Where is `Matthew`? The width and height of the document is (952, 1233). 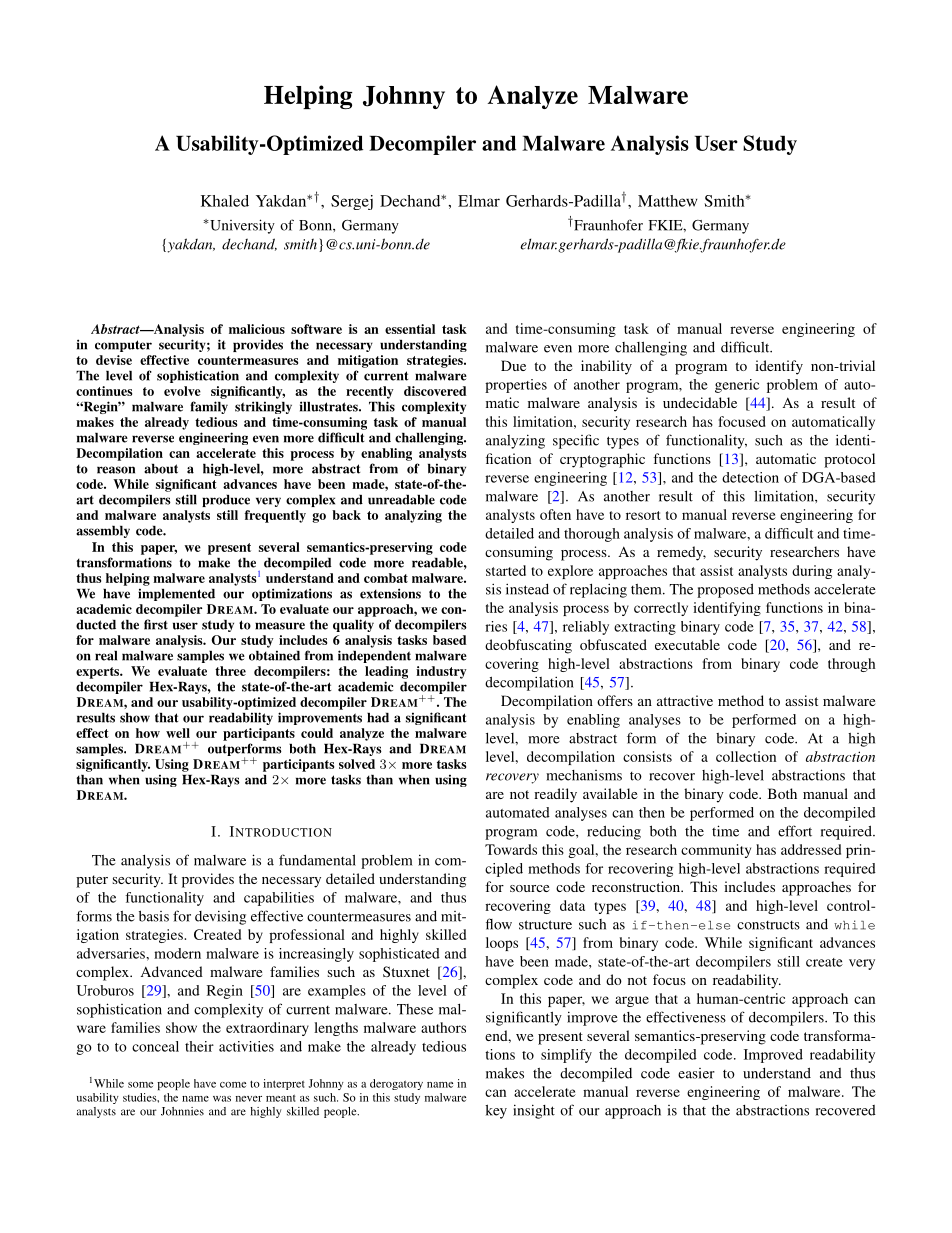
Matthew is located at coordinates (667, 201).
